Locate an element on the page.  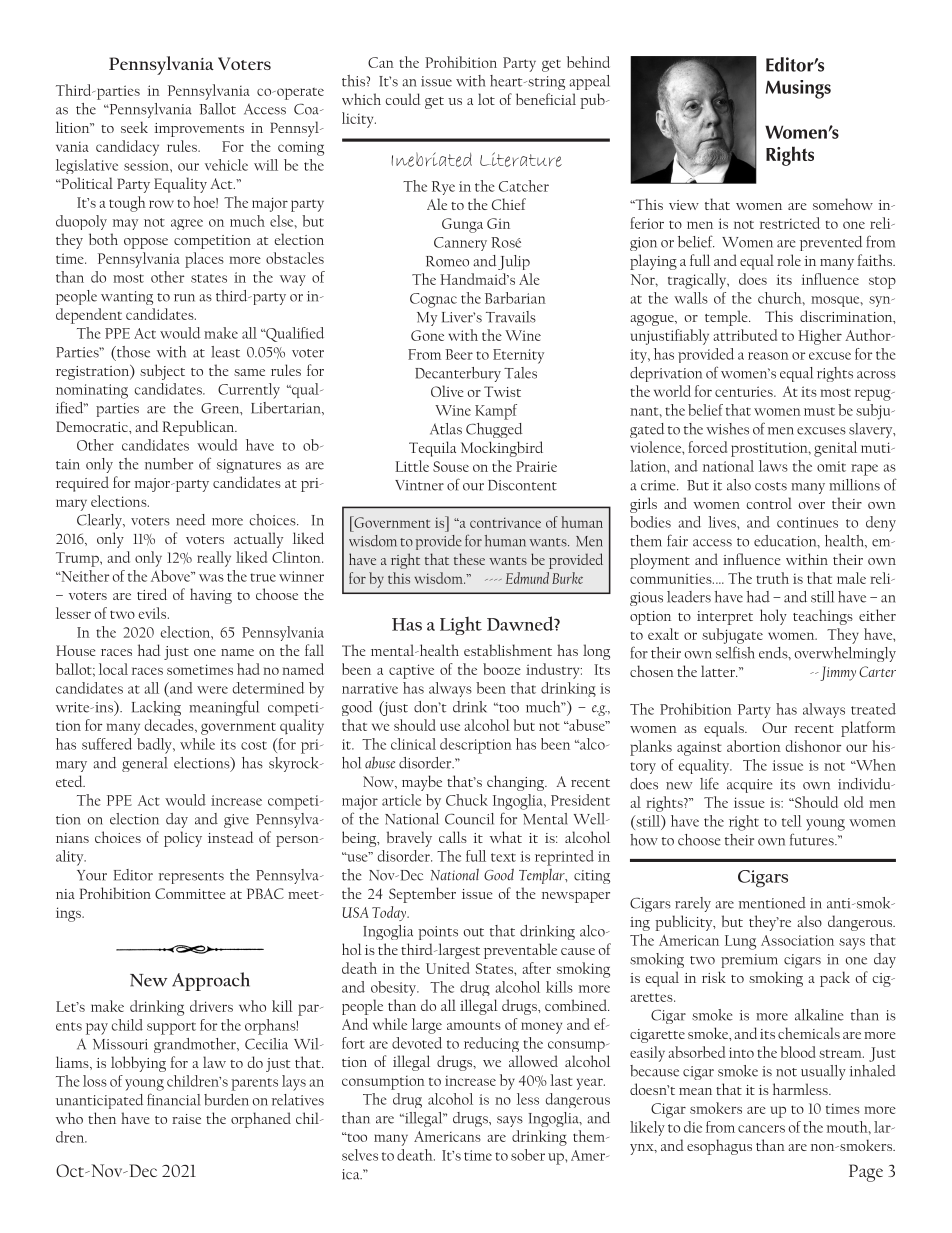
holy is located at coordinates (773, 617).
